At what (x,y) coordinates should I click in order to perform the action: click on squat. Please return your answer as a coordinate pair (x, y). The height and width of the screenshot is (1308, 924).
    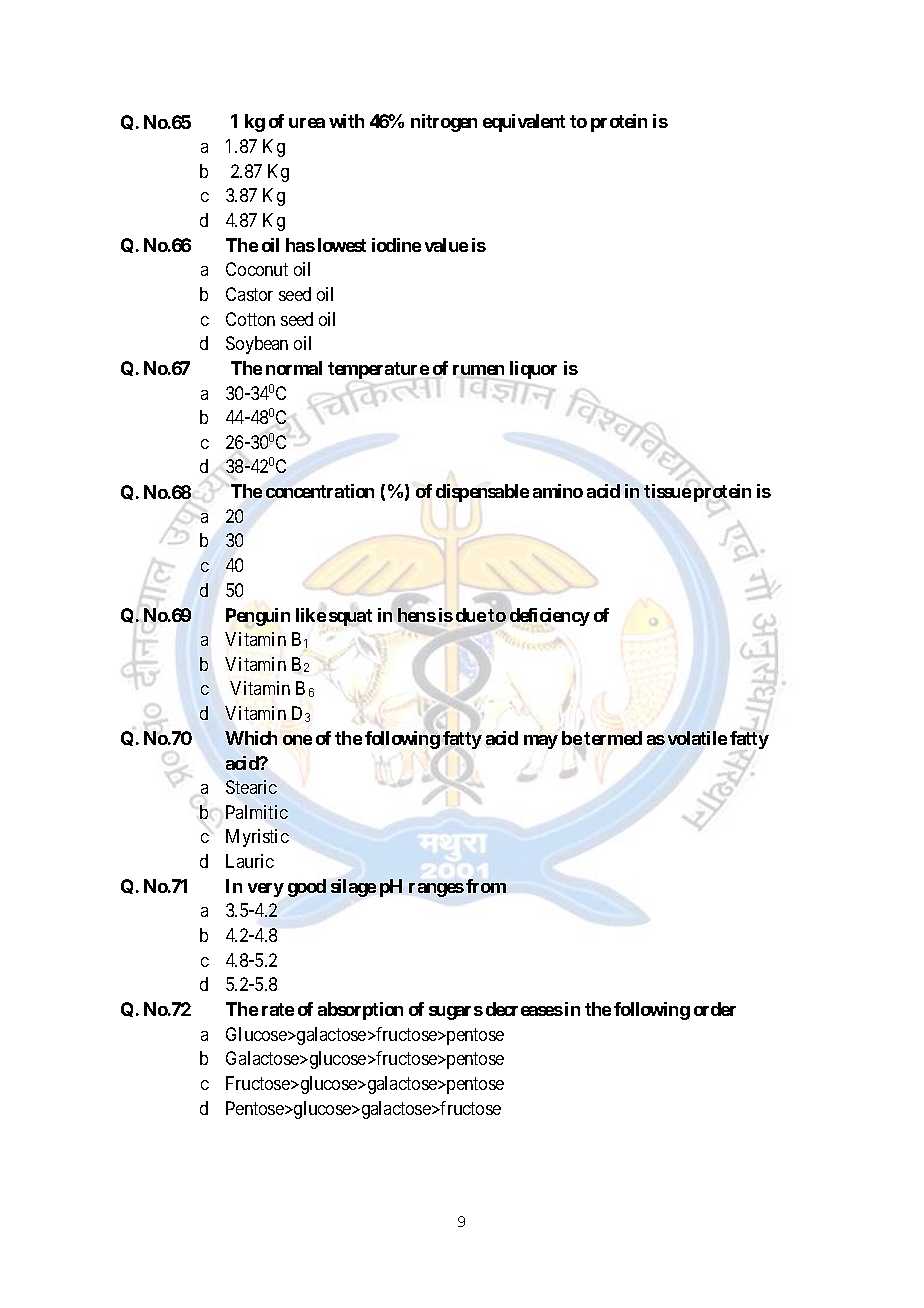
    Looking at the image, I should click on (350, 617).
